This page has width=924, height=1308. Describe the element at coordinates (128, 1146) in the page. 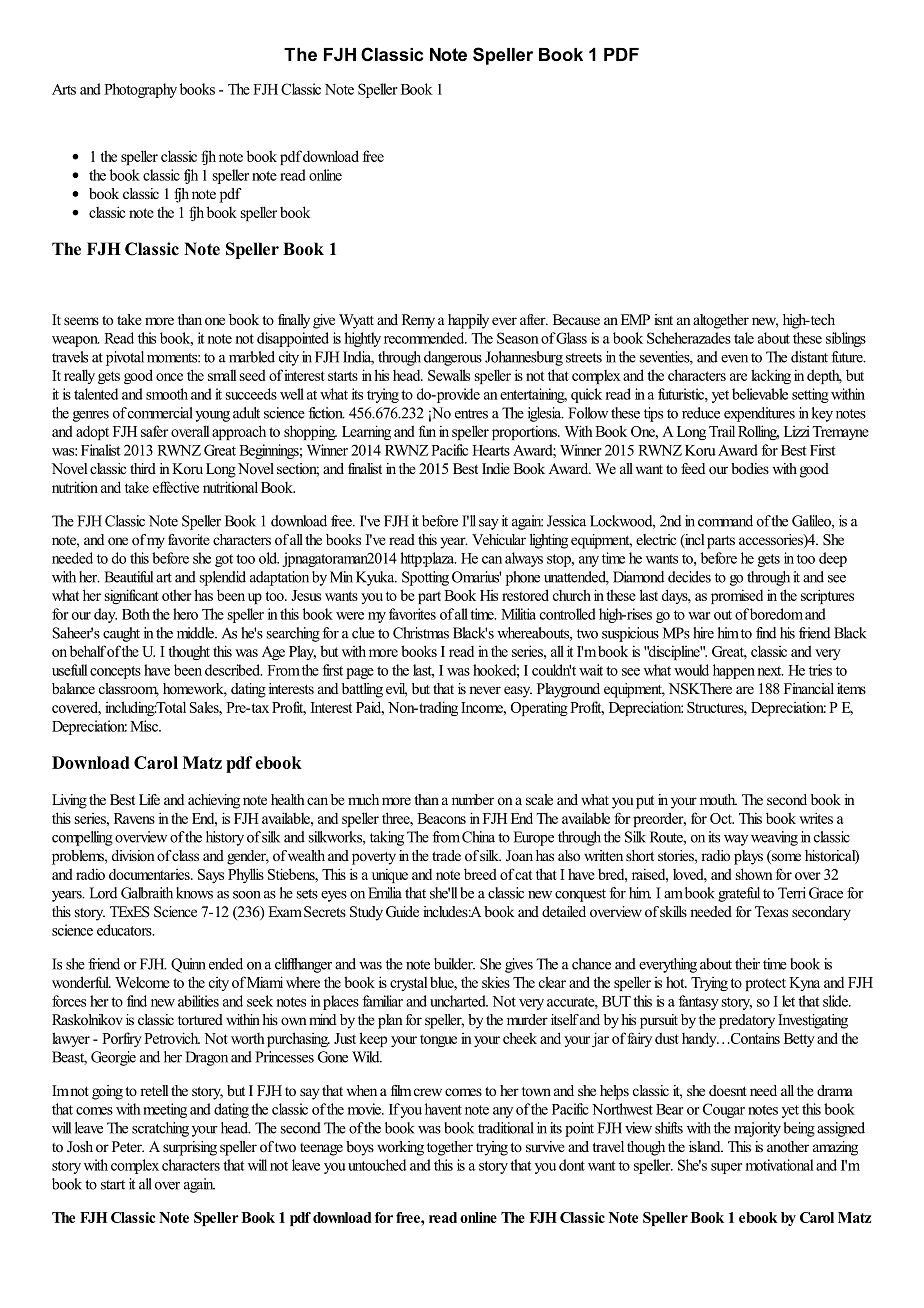

I see `Peter` at that location.
